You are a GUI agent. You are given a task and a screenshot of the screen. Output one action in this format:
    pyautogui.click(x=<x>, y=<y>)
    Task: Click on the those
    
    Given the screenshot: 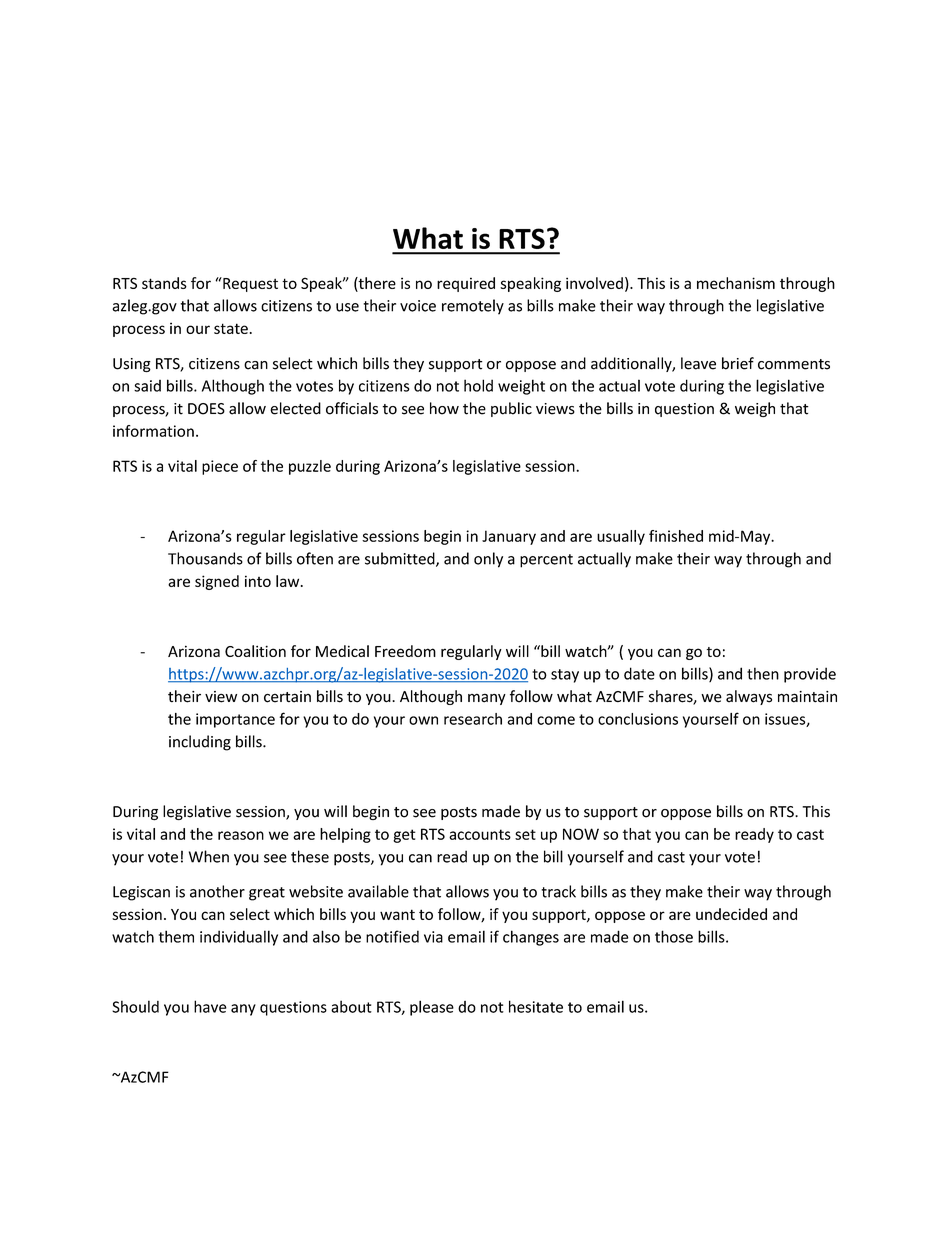 What is the action you would take?
    pyautogui.click(x=674, y=936)
